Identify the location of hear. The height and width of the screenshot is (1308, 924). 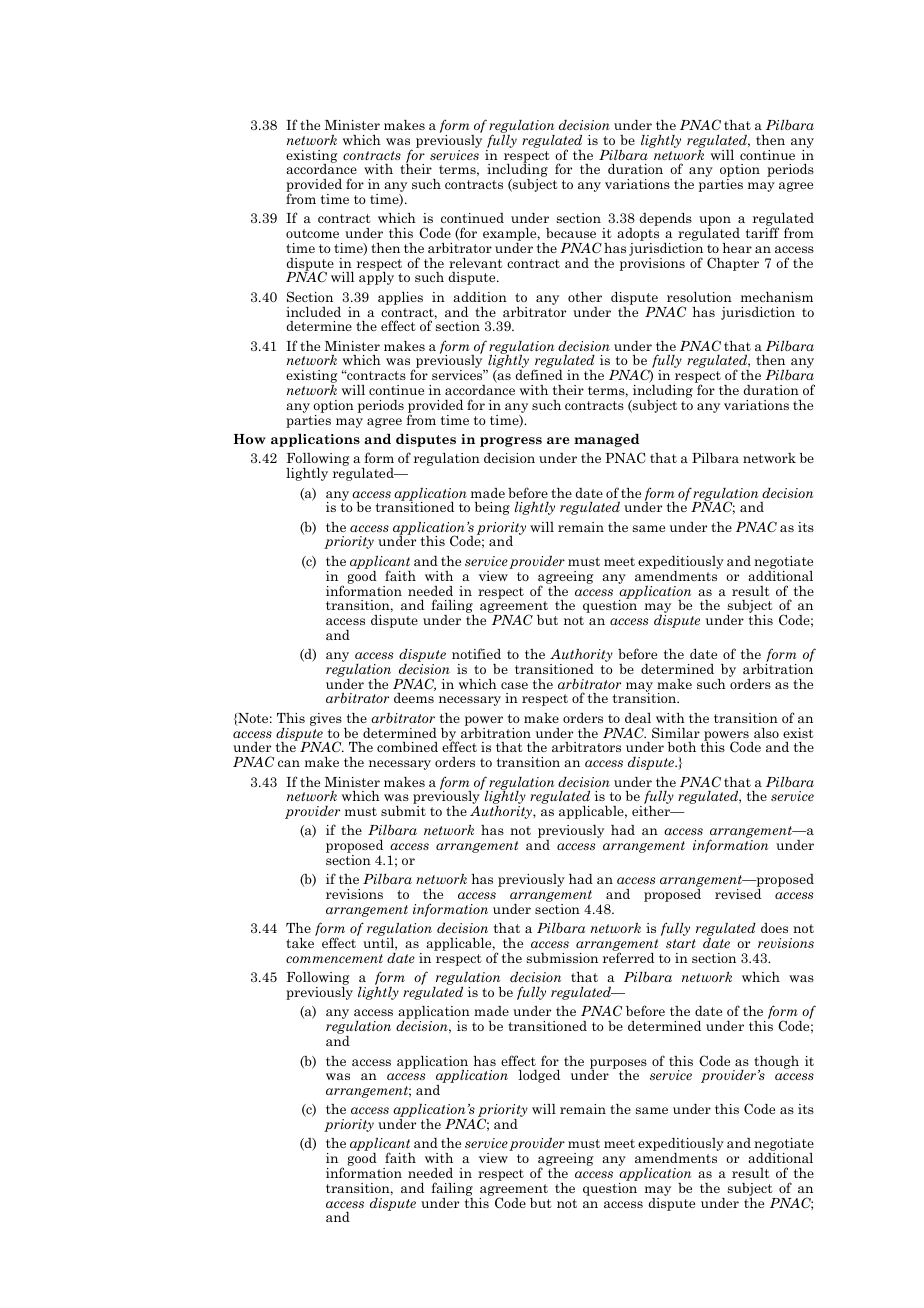
(737, 248).
